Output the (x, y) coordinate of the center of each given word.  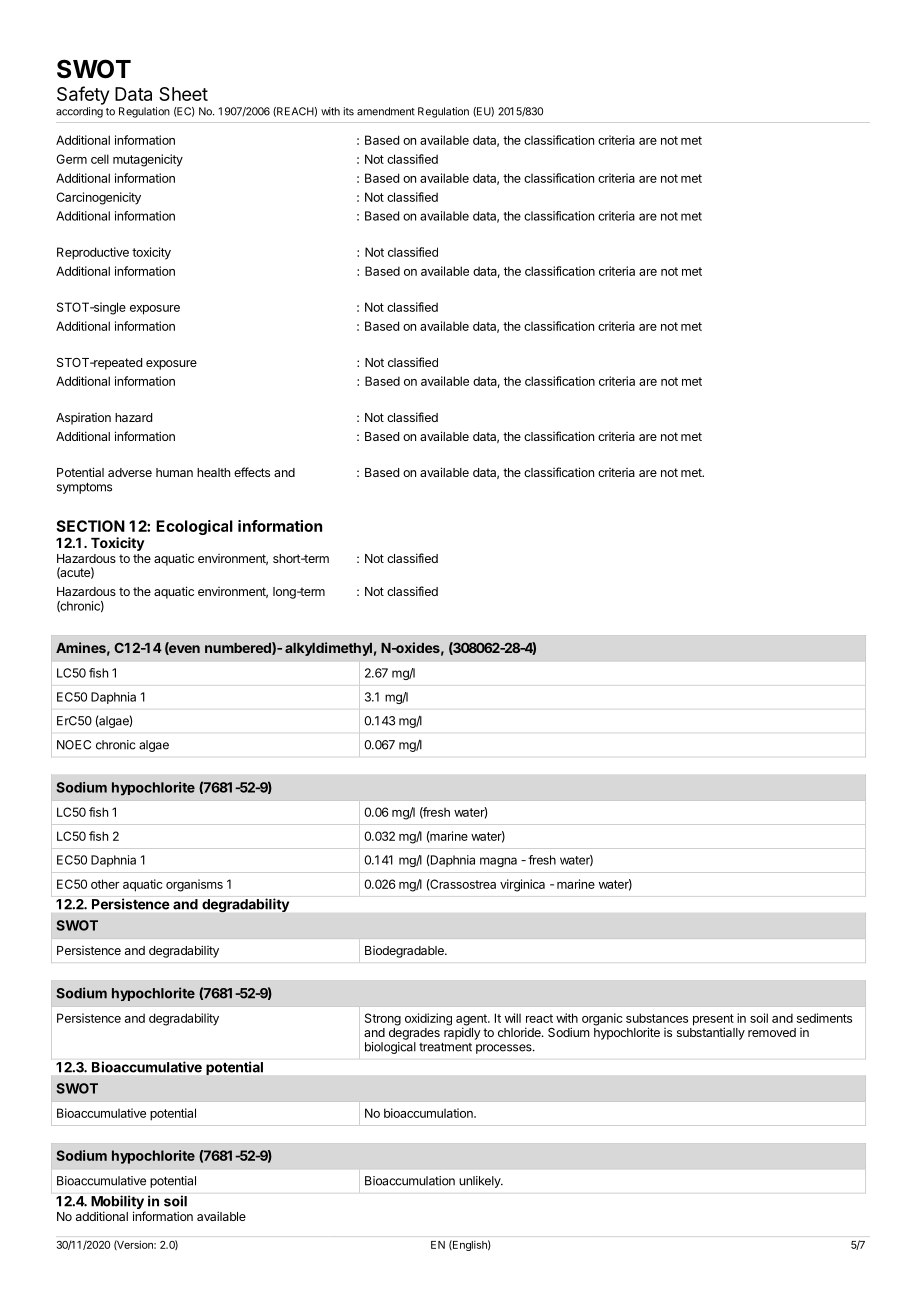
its (349, 111)
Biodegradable (405, 952)
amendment (386, 111)
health (213, 472)
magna (498, 862)
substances (657, 1018)
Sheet (183, 94)
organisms (194, 885)
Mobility (118, 1203)
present (713, 1021)
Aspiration (83, 419)
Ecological (194, 527)
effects (252, 472)
